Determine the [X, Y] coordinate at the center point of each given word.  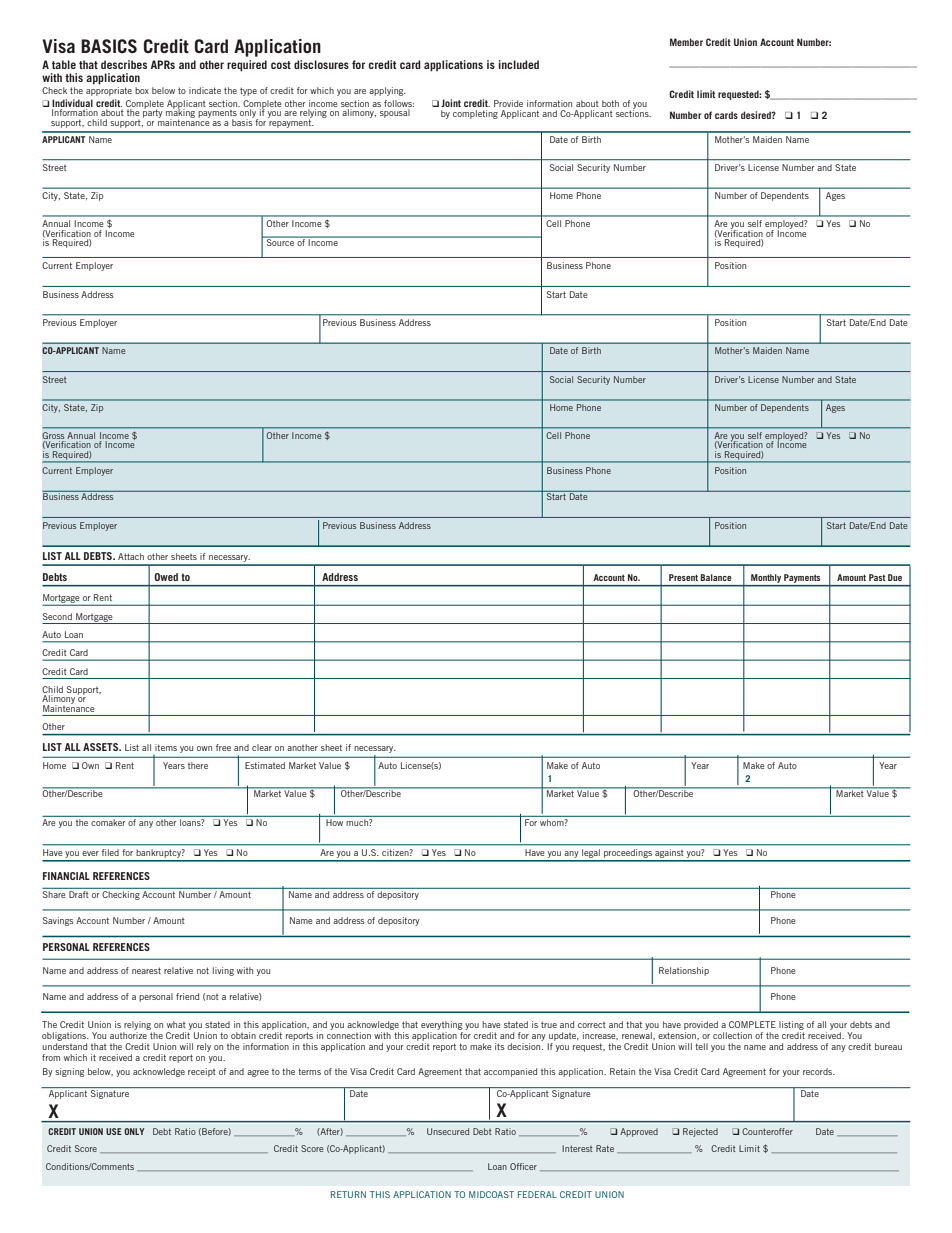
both [610, 103]
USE [114, 1131]
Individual [72, 103]
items [166, 747]
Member [686, 42]
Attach [131, 556]
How [335, 821]
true [549, 1024]
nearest [146, 970]
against [669, 855]
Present [683, 577]
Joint [451, 103]
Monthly [766, 578]
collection [732, 1035]
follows [399, 103]
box [142, 90]
